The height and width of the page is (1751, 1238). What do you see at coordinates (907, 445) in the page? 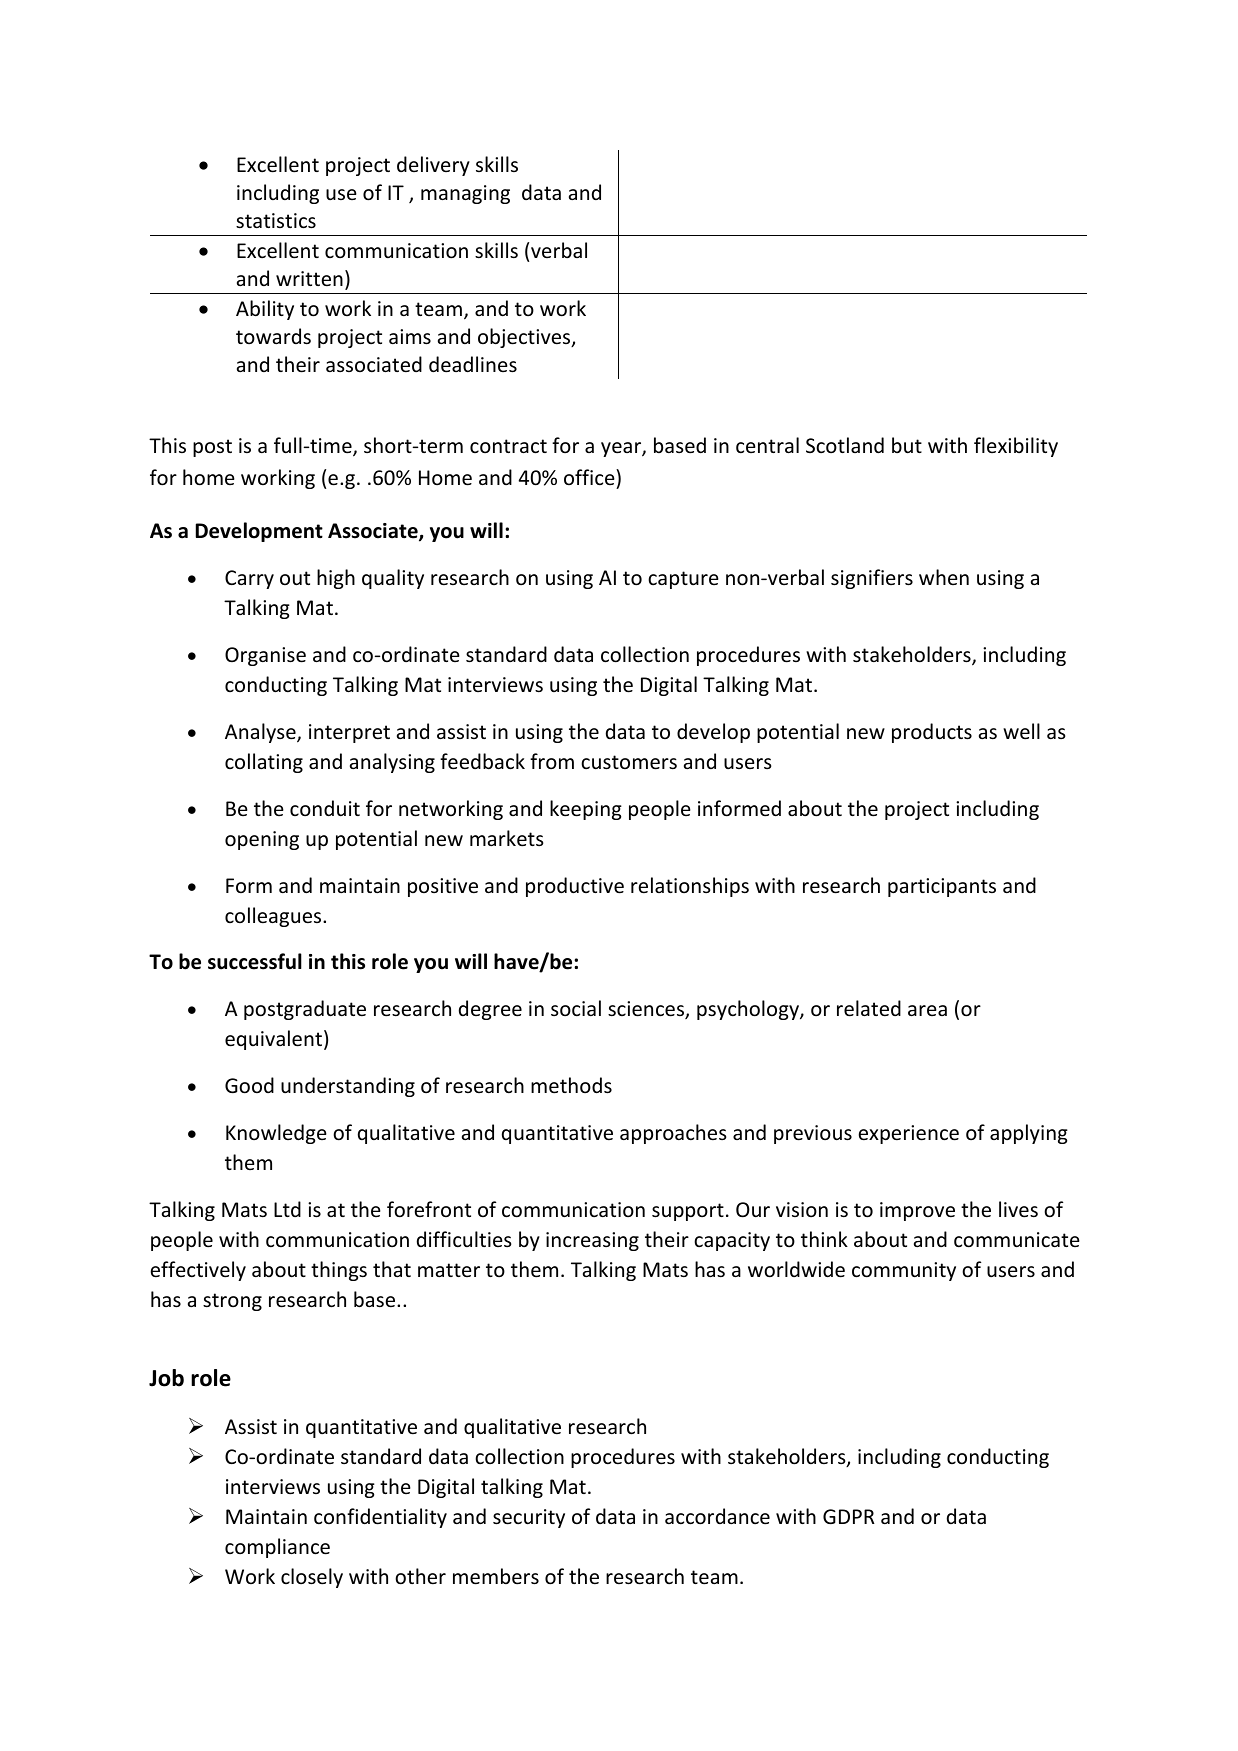
I see `but` at bounding box center [907, 445].
